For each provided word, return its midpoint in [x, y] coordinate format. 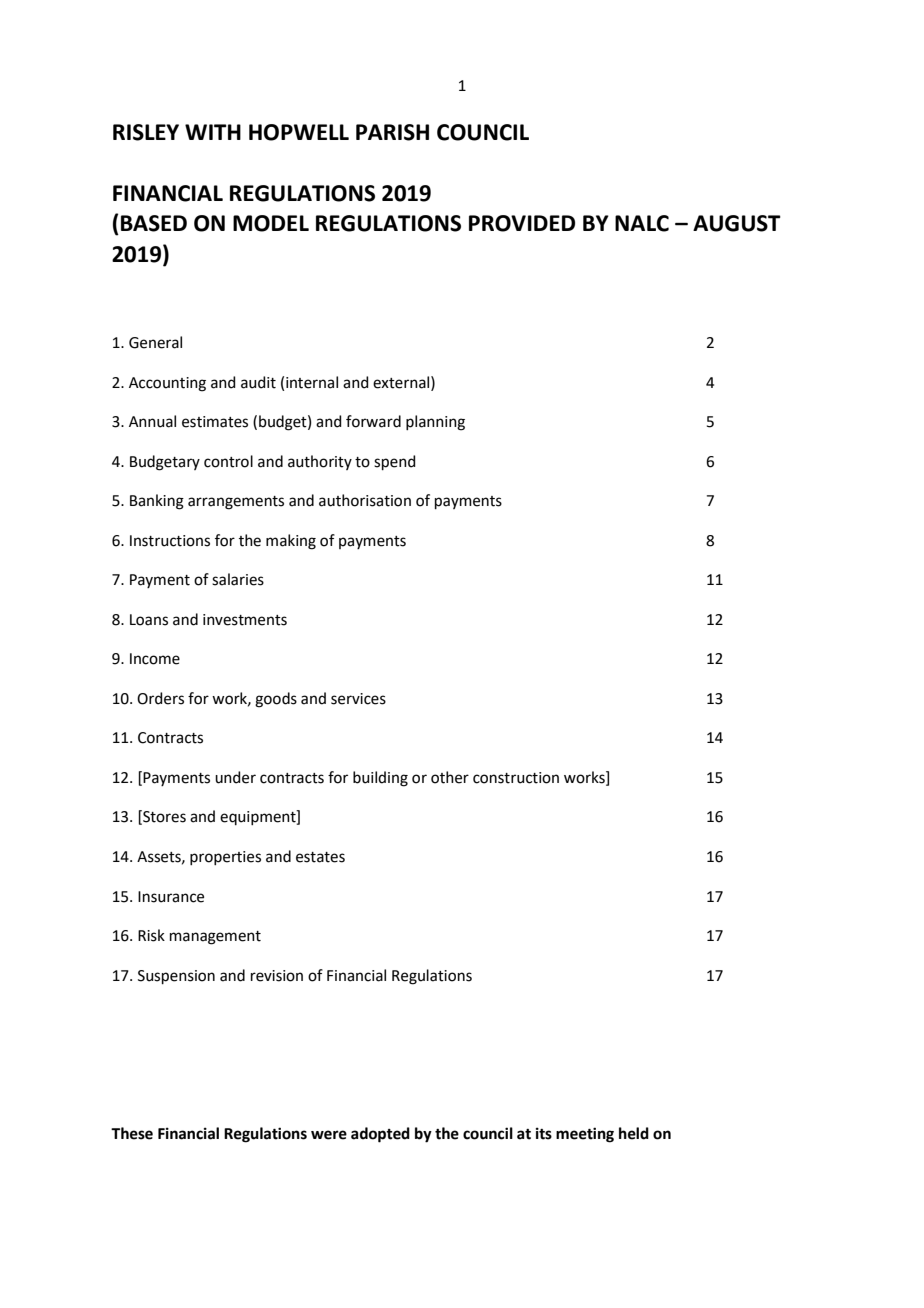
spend [395, 462]
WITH [213, 132]
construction [516, 778]
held [634, 1133]
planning [435, 423]
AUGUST [737, 223]
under [235, 777]
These [132, 1133]
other [450, 777]
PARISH [392, 132]
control [228, 461]
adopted [380, 1135]
